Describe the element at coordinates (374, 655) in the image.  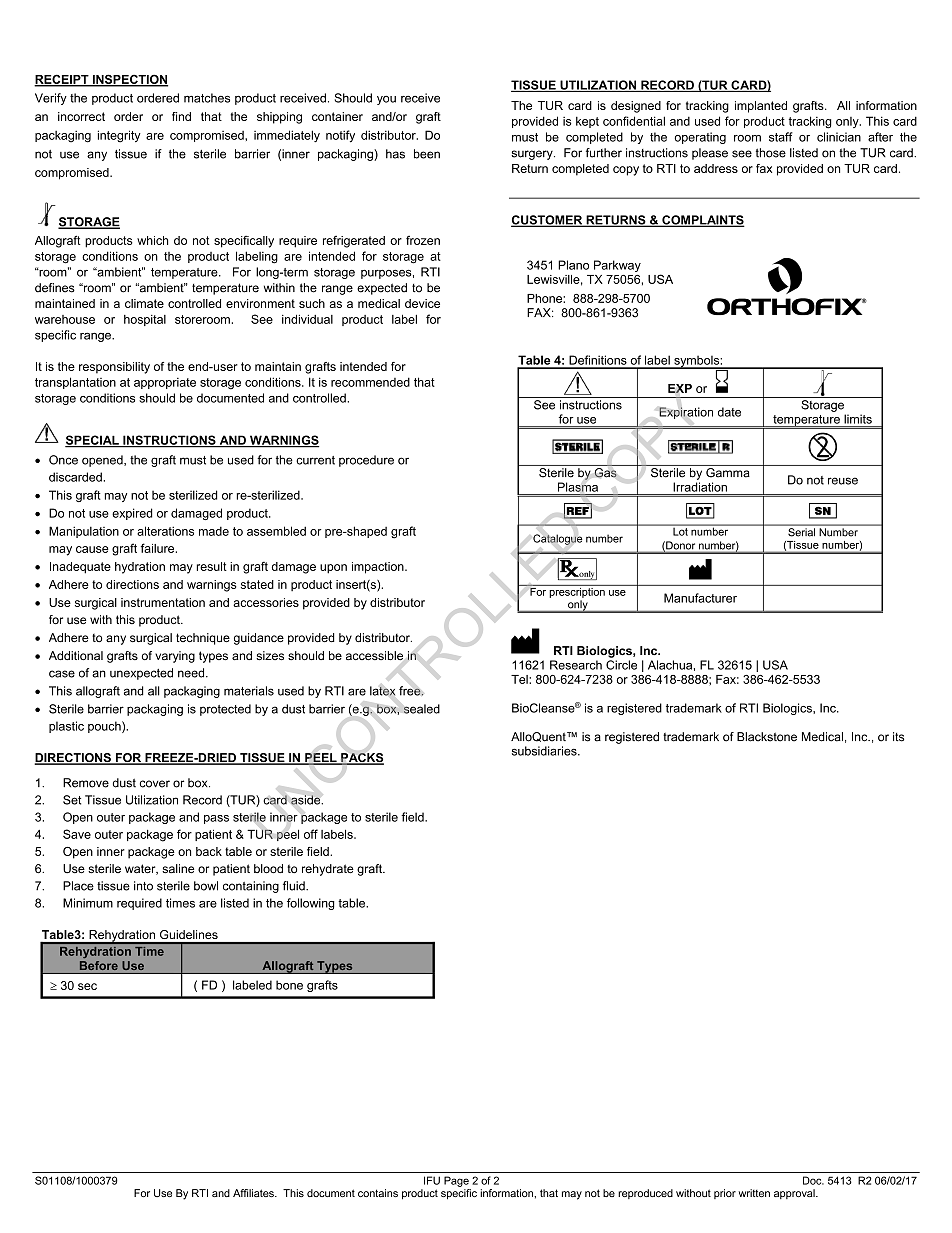
I see `accessible` at that location.
